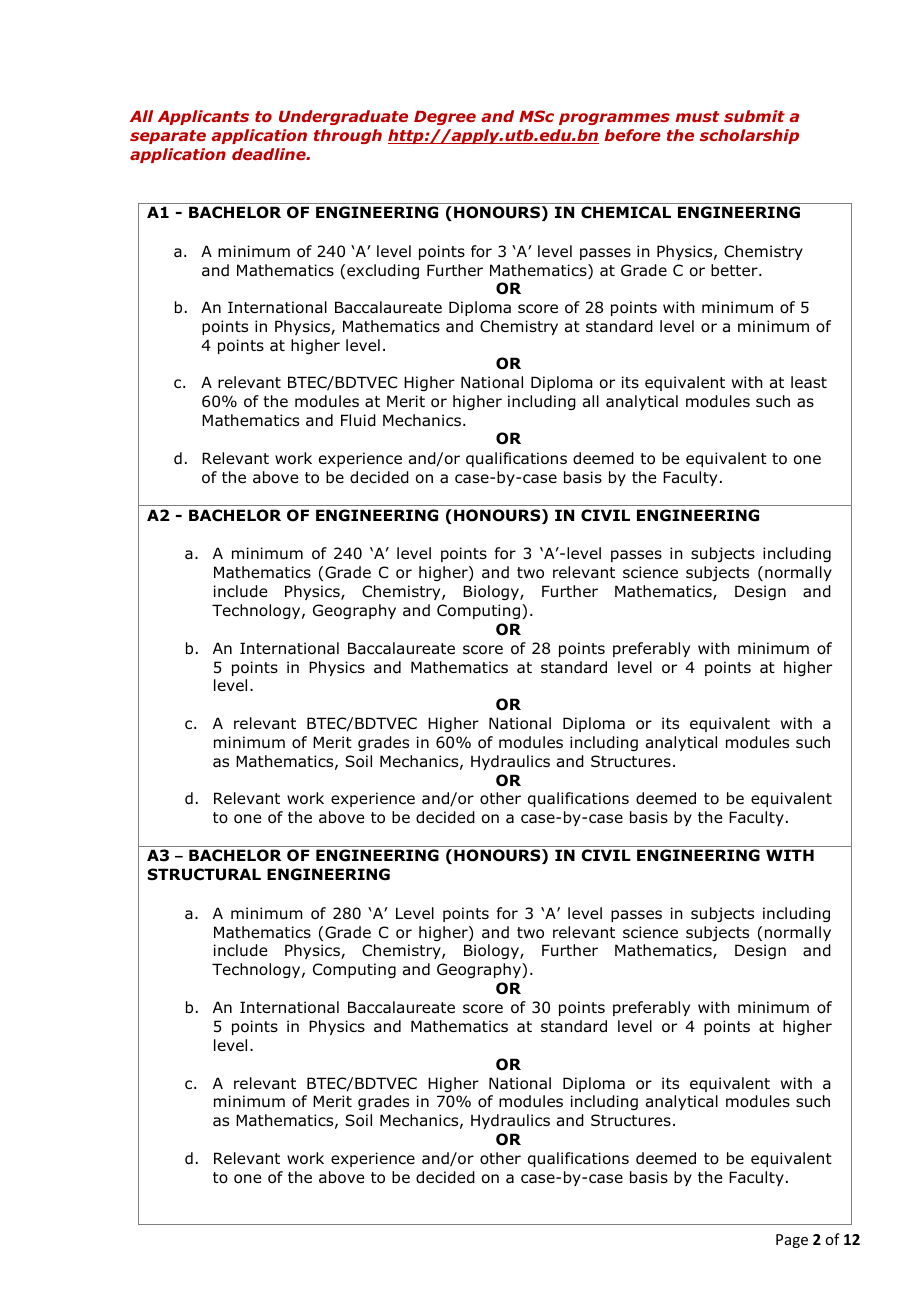  What do you see at coordinates (735, 270) in the image?
I see `better` at bounding box center [735, 270].
